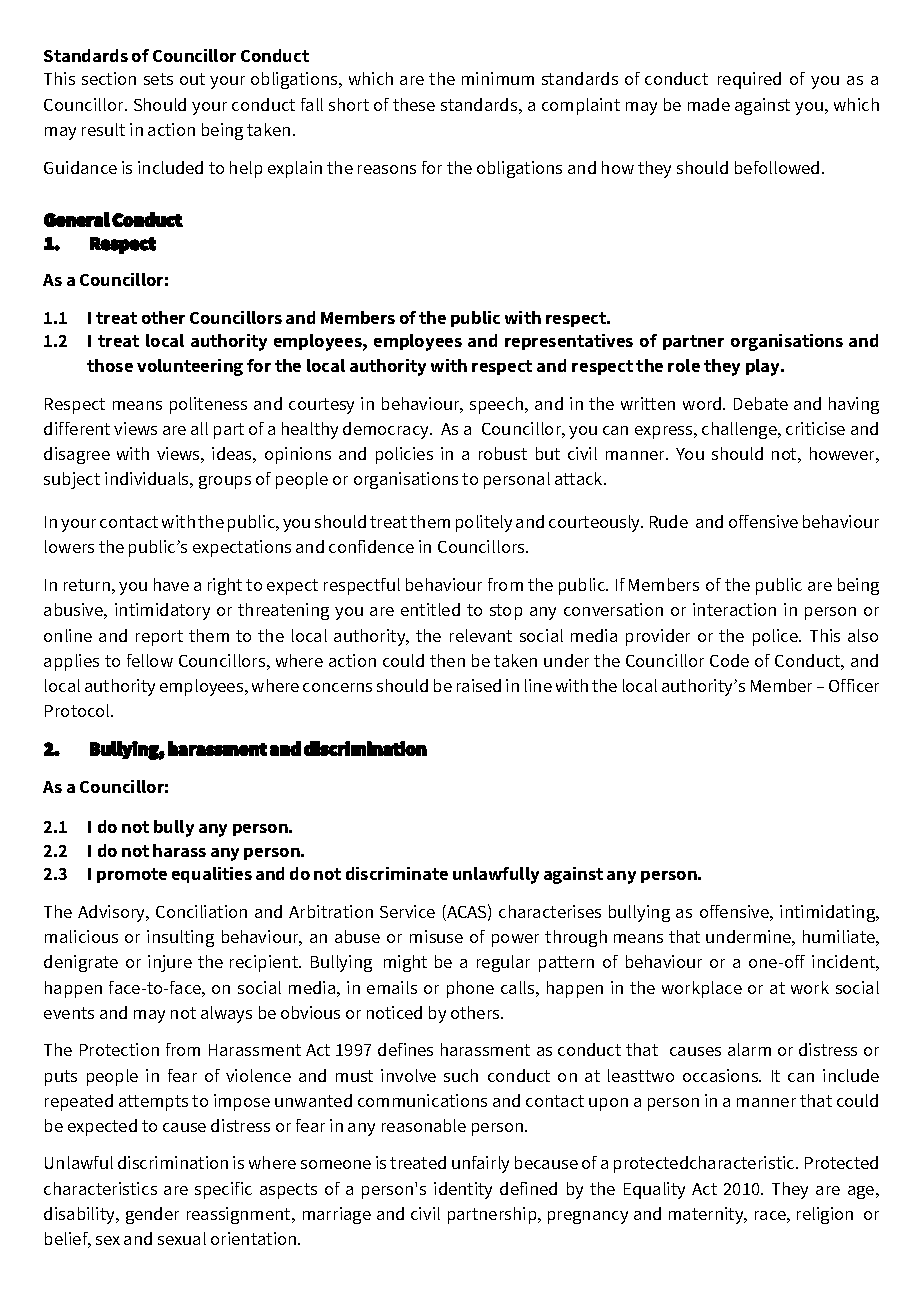 This document has width=924, height=1307. I want to click on these, so click(414, 104).
